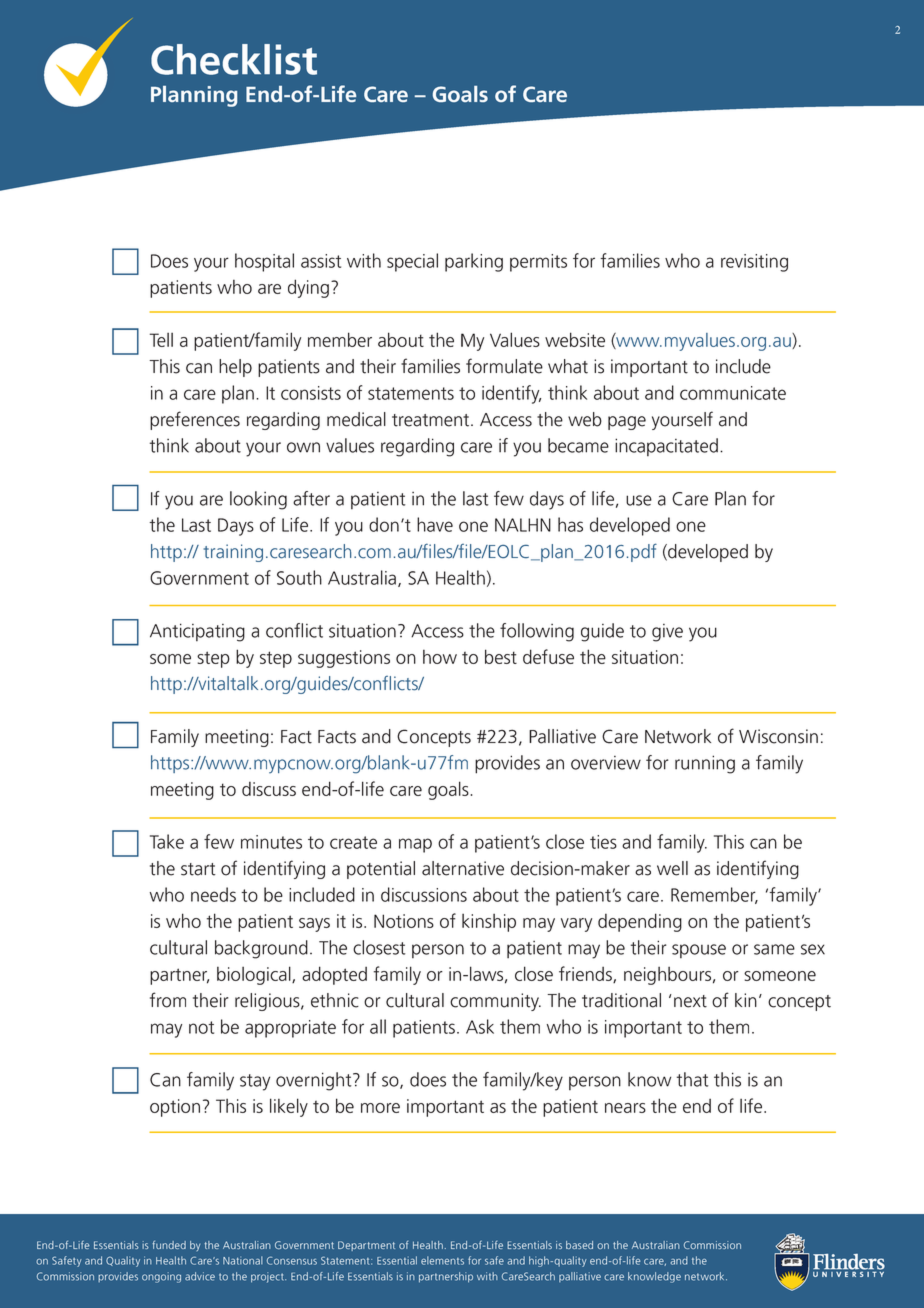 Image resolution: width=924 pixels, height=1308 pixels. Describe the element at coordinates (442, 1260) in the page. I see `elements` at that location.
